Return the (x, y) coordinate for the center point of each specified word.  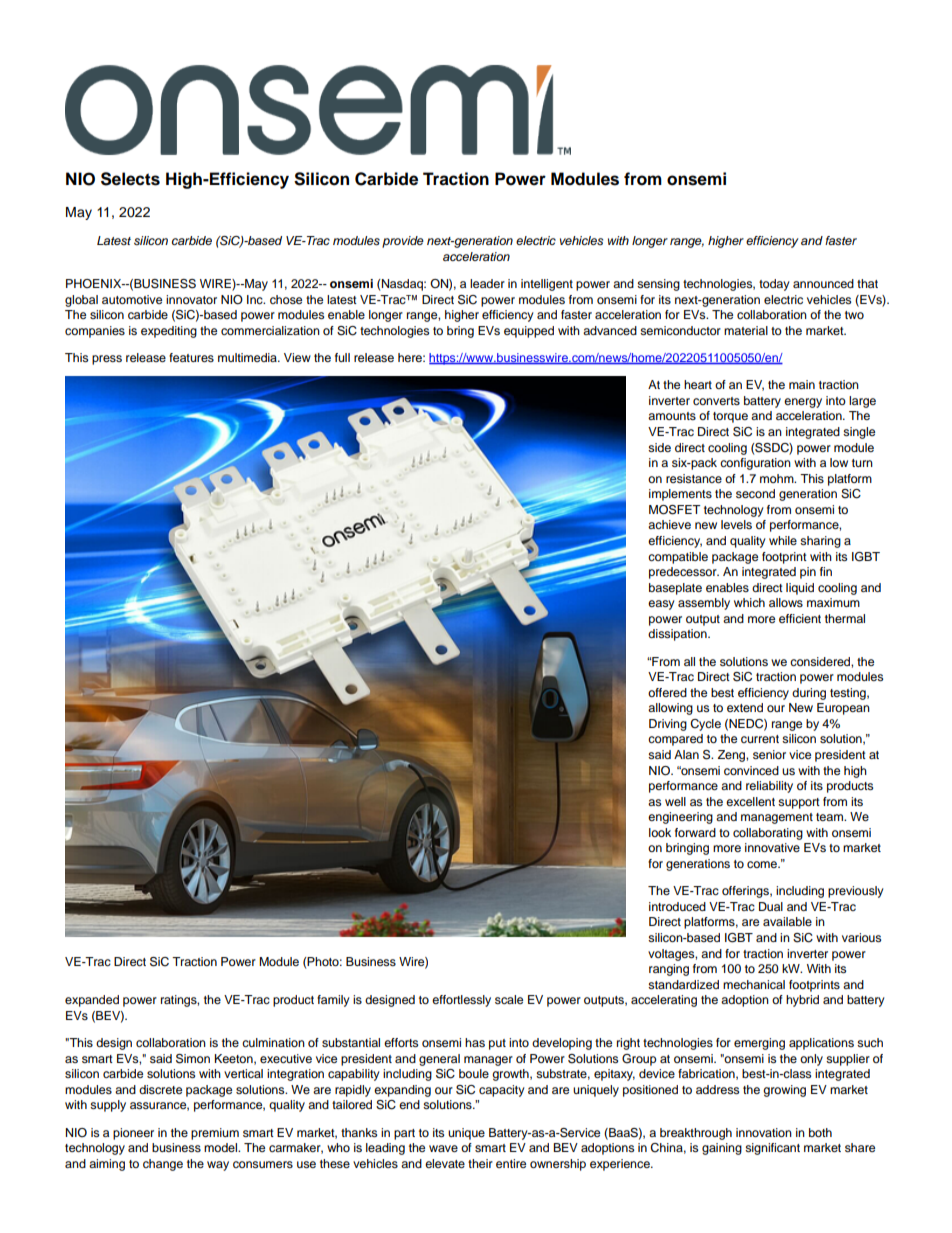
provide (403, 242)
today (774, 285)
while (783, 540)
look (660, 832)
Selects (130, 179)
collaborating (768, 834)
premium (215, 1134)
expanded (92, 1001)
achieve (669, 524)
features (191, 357)
